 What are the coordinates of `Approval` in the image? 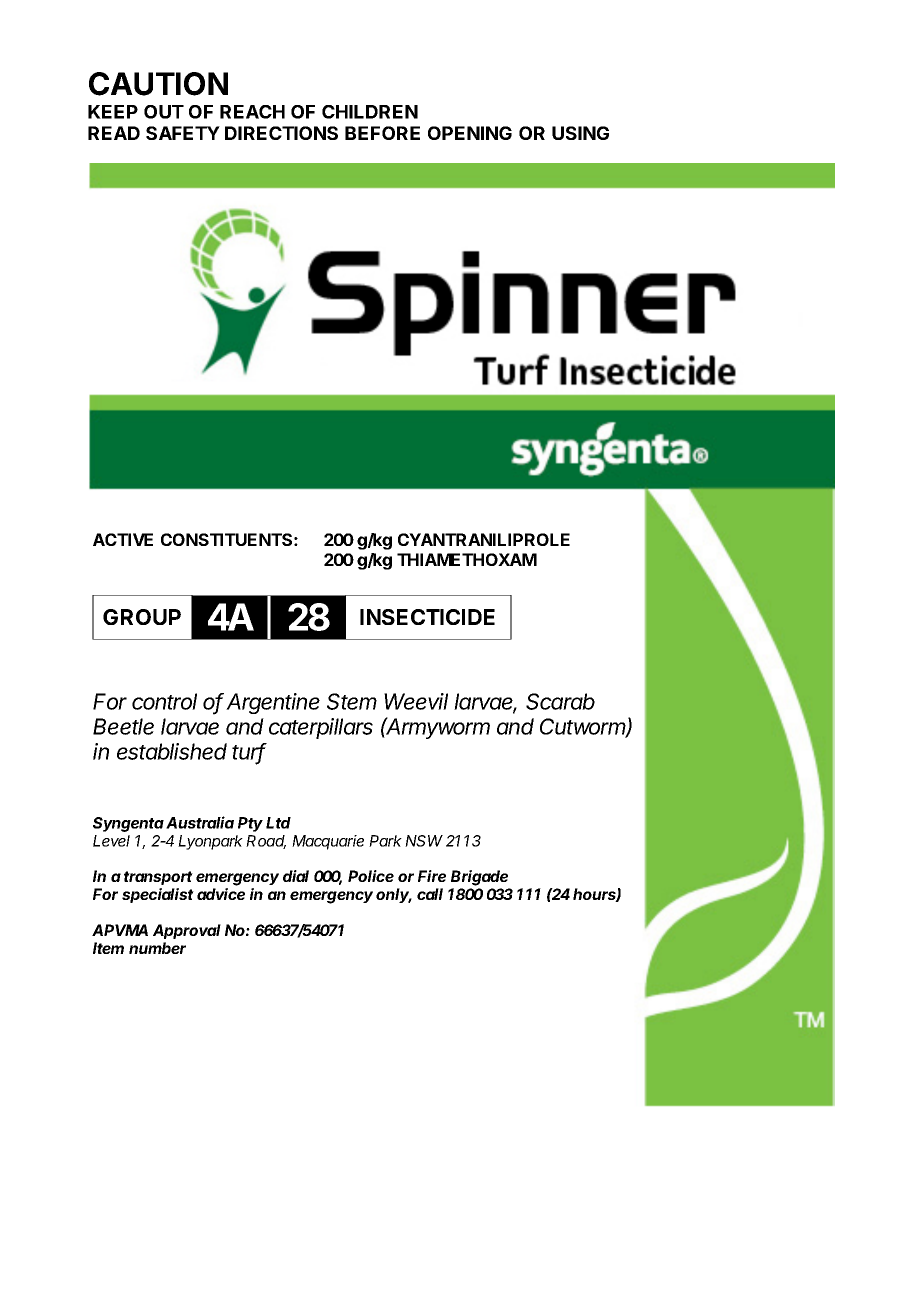 It's located at (187, 931).
